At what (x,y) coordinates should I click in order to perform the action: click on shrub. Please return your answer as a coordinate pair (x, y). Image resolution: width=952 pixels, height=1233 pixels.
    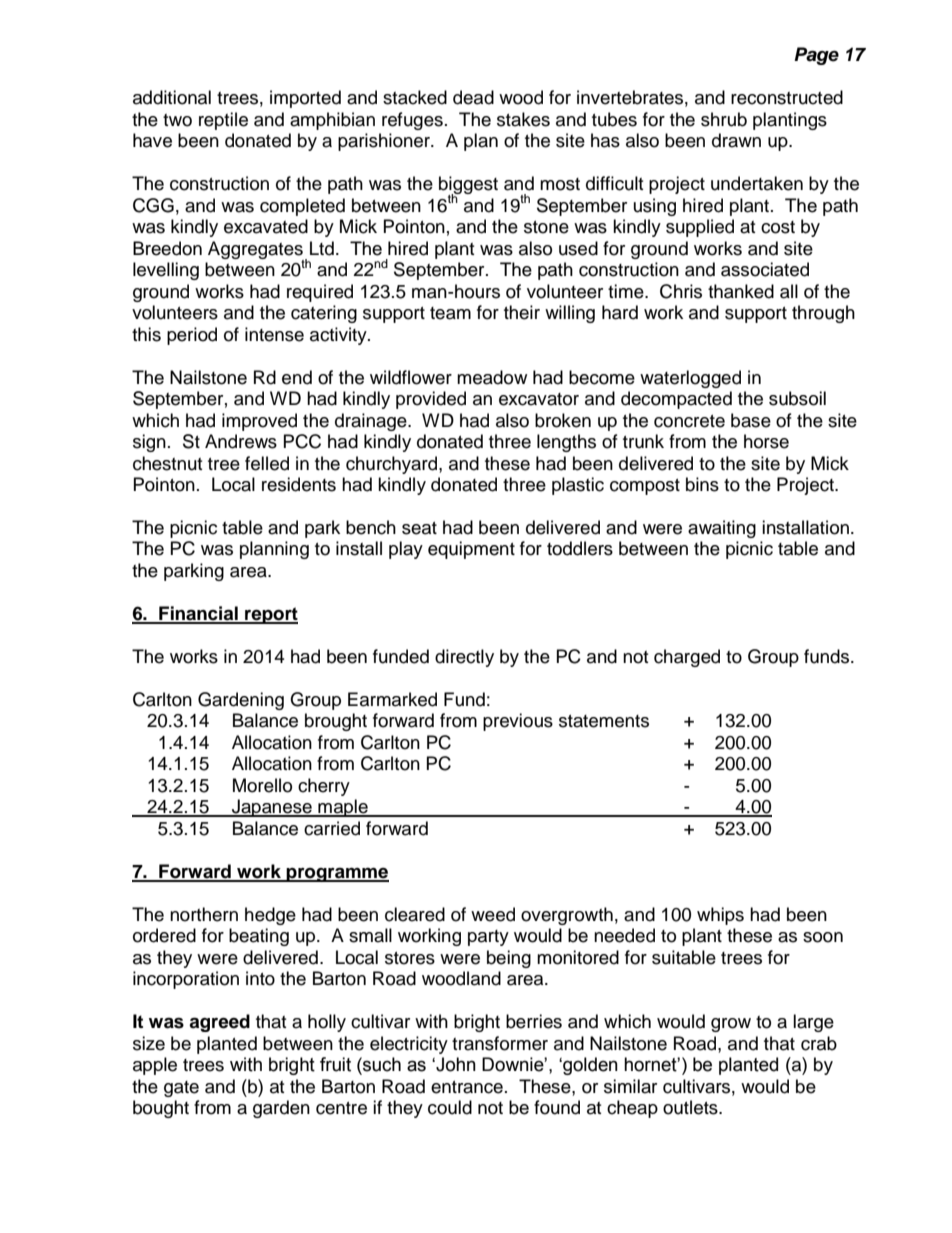
    Looking at the image, I should click on (724, 119).
